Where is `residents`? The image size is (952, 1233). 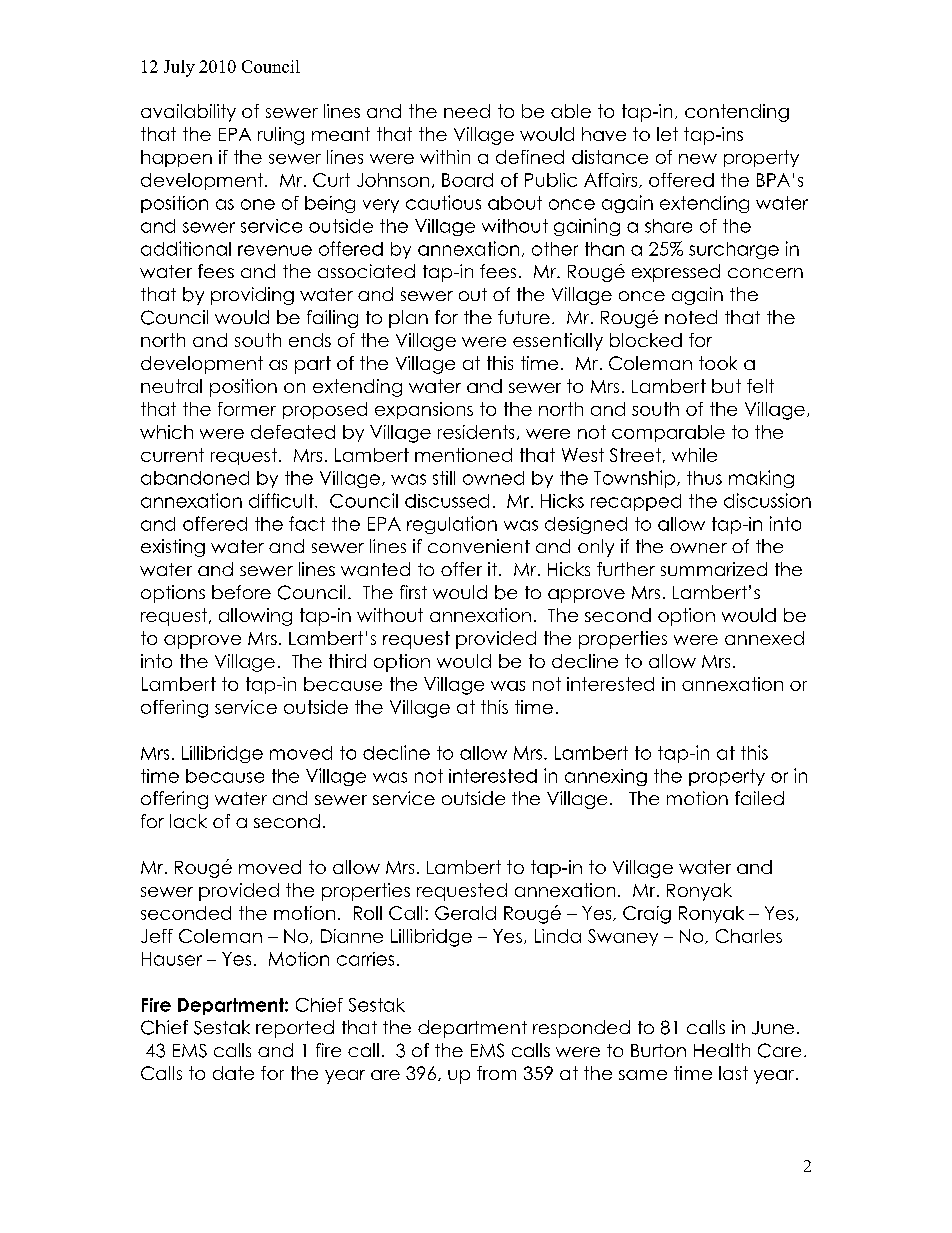 residents is located at coordinates (476, 432).
